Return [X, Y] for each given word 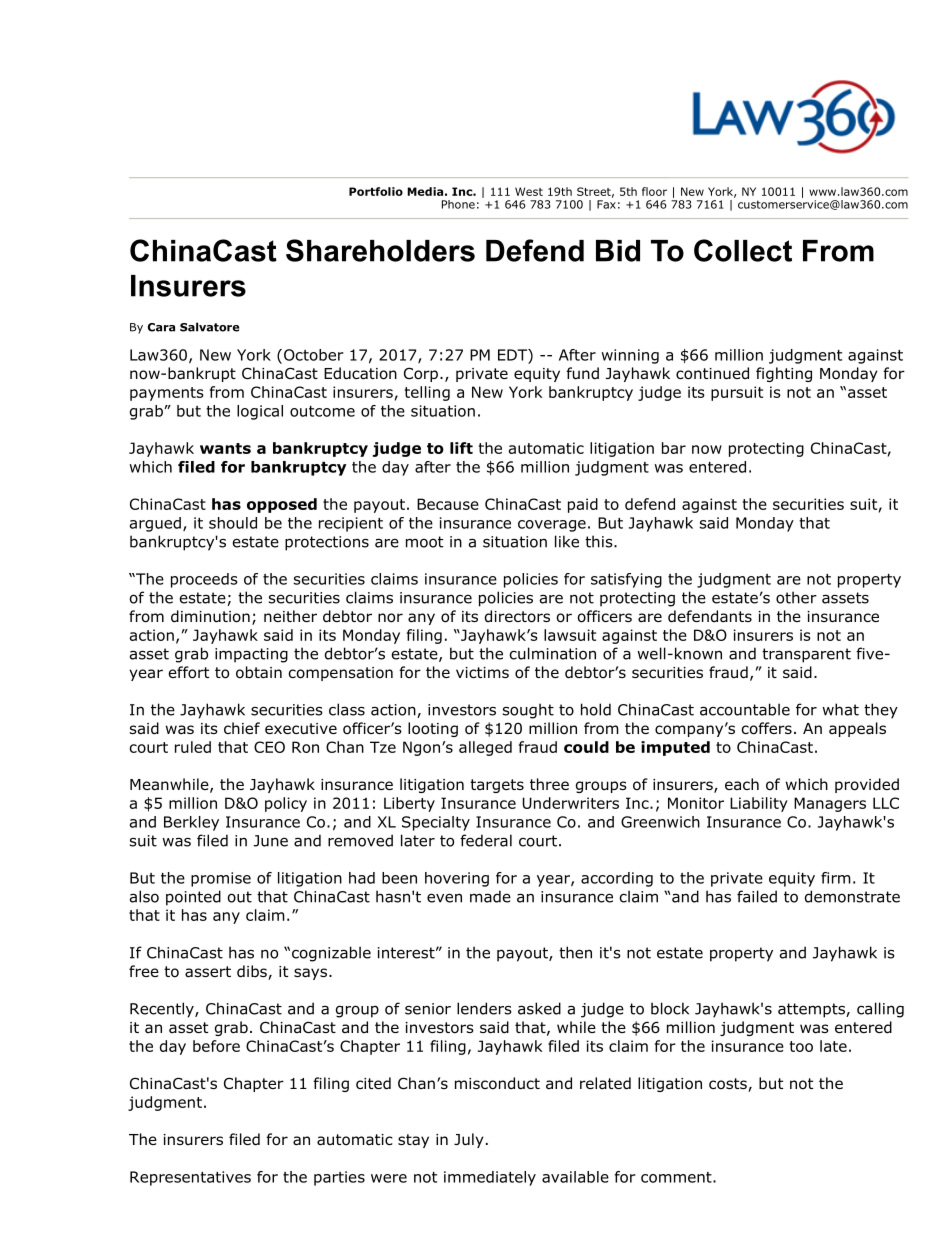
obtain [259, 672]
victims [482, 672]
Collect [743, 250]
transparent [806, 655]
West [529, 191]
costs [729, 1085]
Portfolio [376, 191]
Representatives [190, 1178]
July [469, 1140]
